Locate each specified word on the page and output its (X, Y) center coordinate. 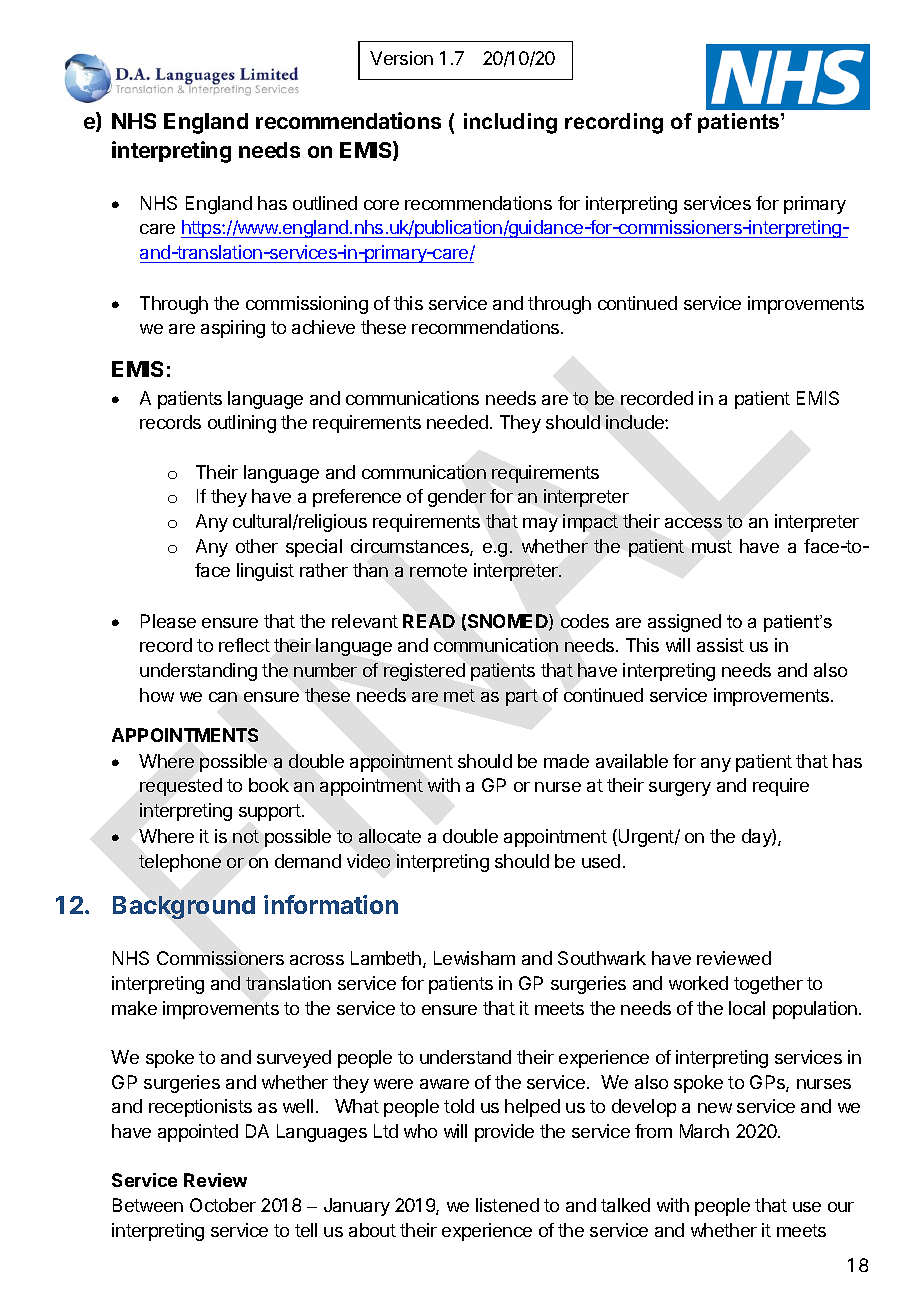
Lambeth (386, 958)
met (459, 695)
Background (184, 907)
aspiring (233, 329)
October (223, 1205)
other (257, 546)
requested (181, 787)
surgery (680, 789)
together (768, 985)
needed (457, 422)
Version (401, 58)
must (712, 546)
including (510, 123)
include (636, 422)
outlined (325, 203)
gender (457, 498)
